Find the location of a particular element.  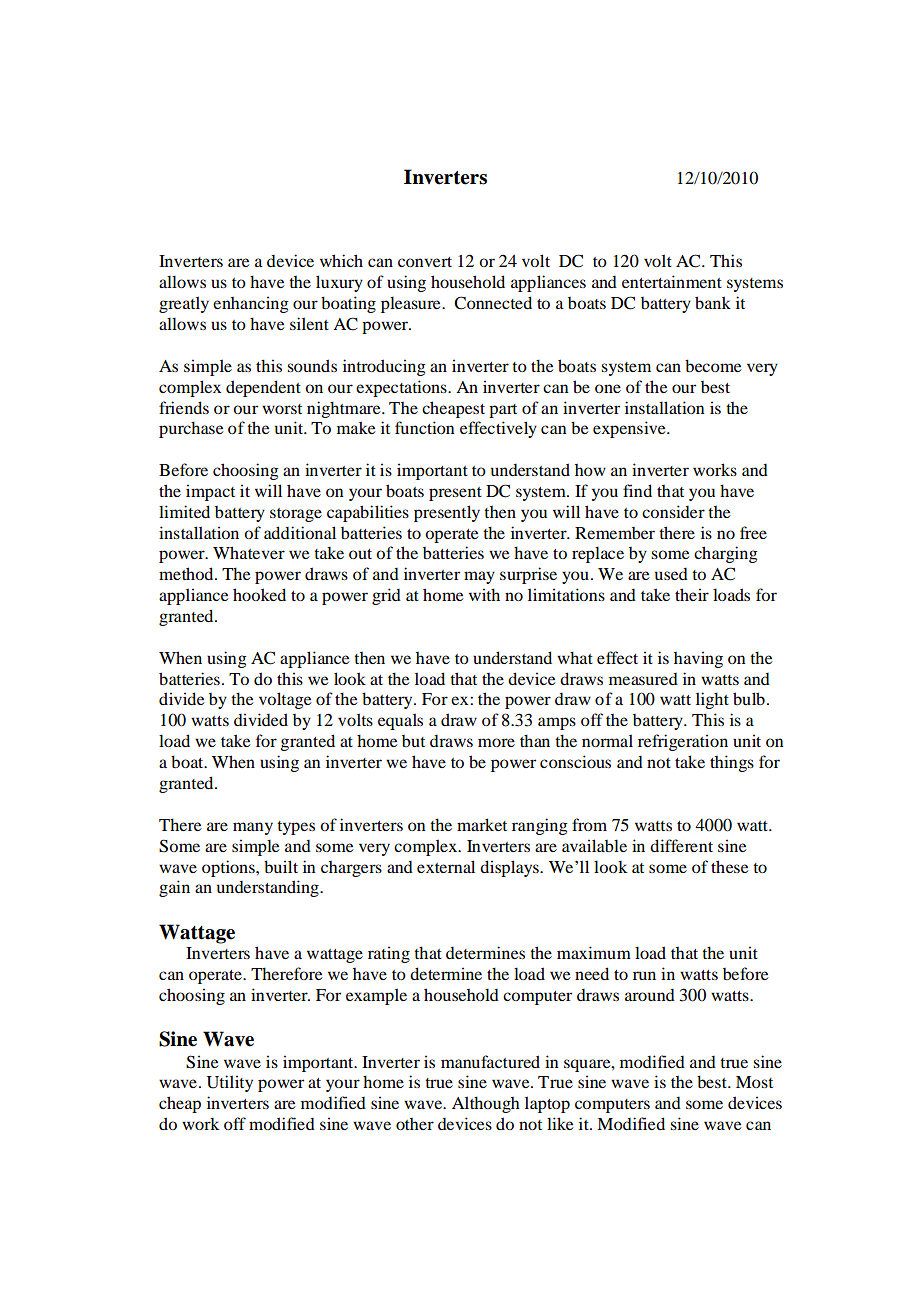

Connected is located at coordinates (493, 303).
